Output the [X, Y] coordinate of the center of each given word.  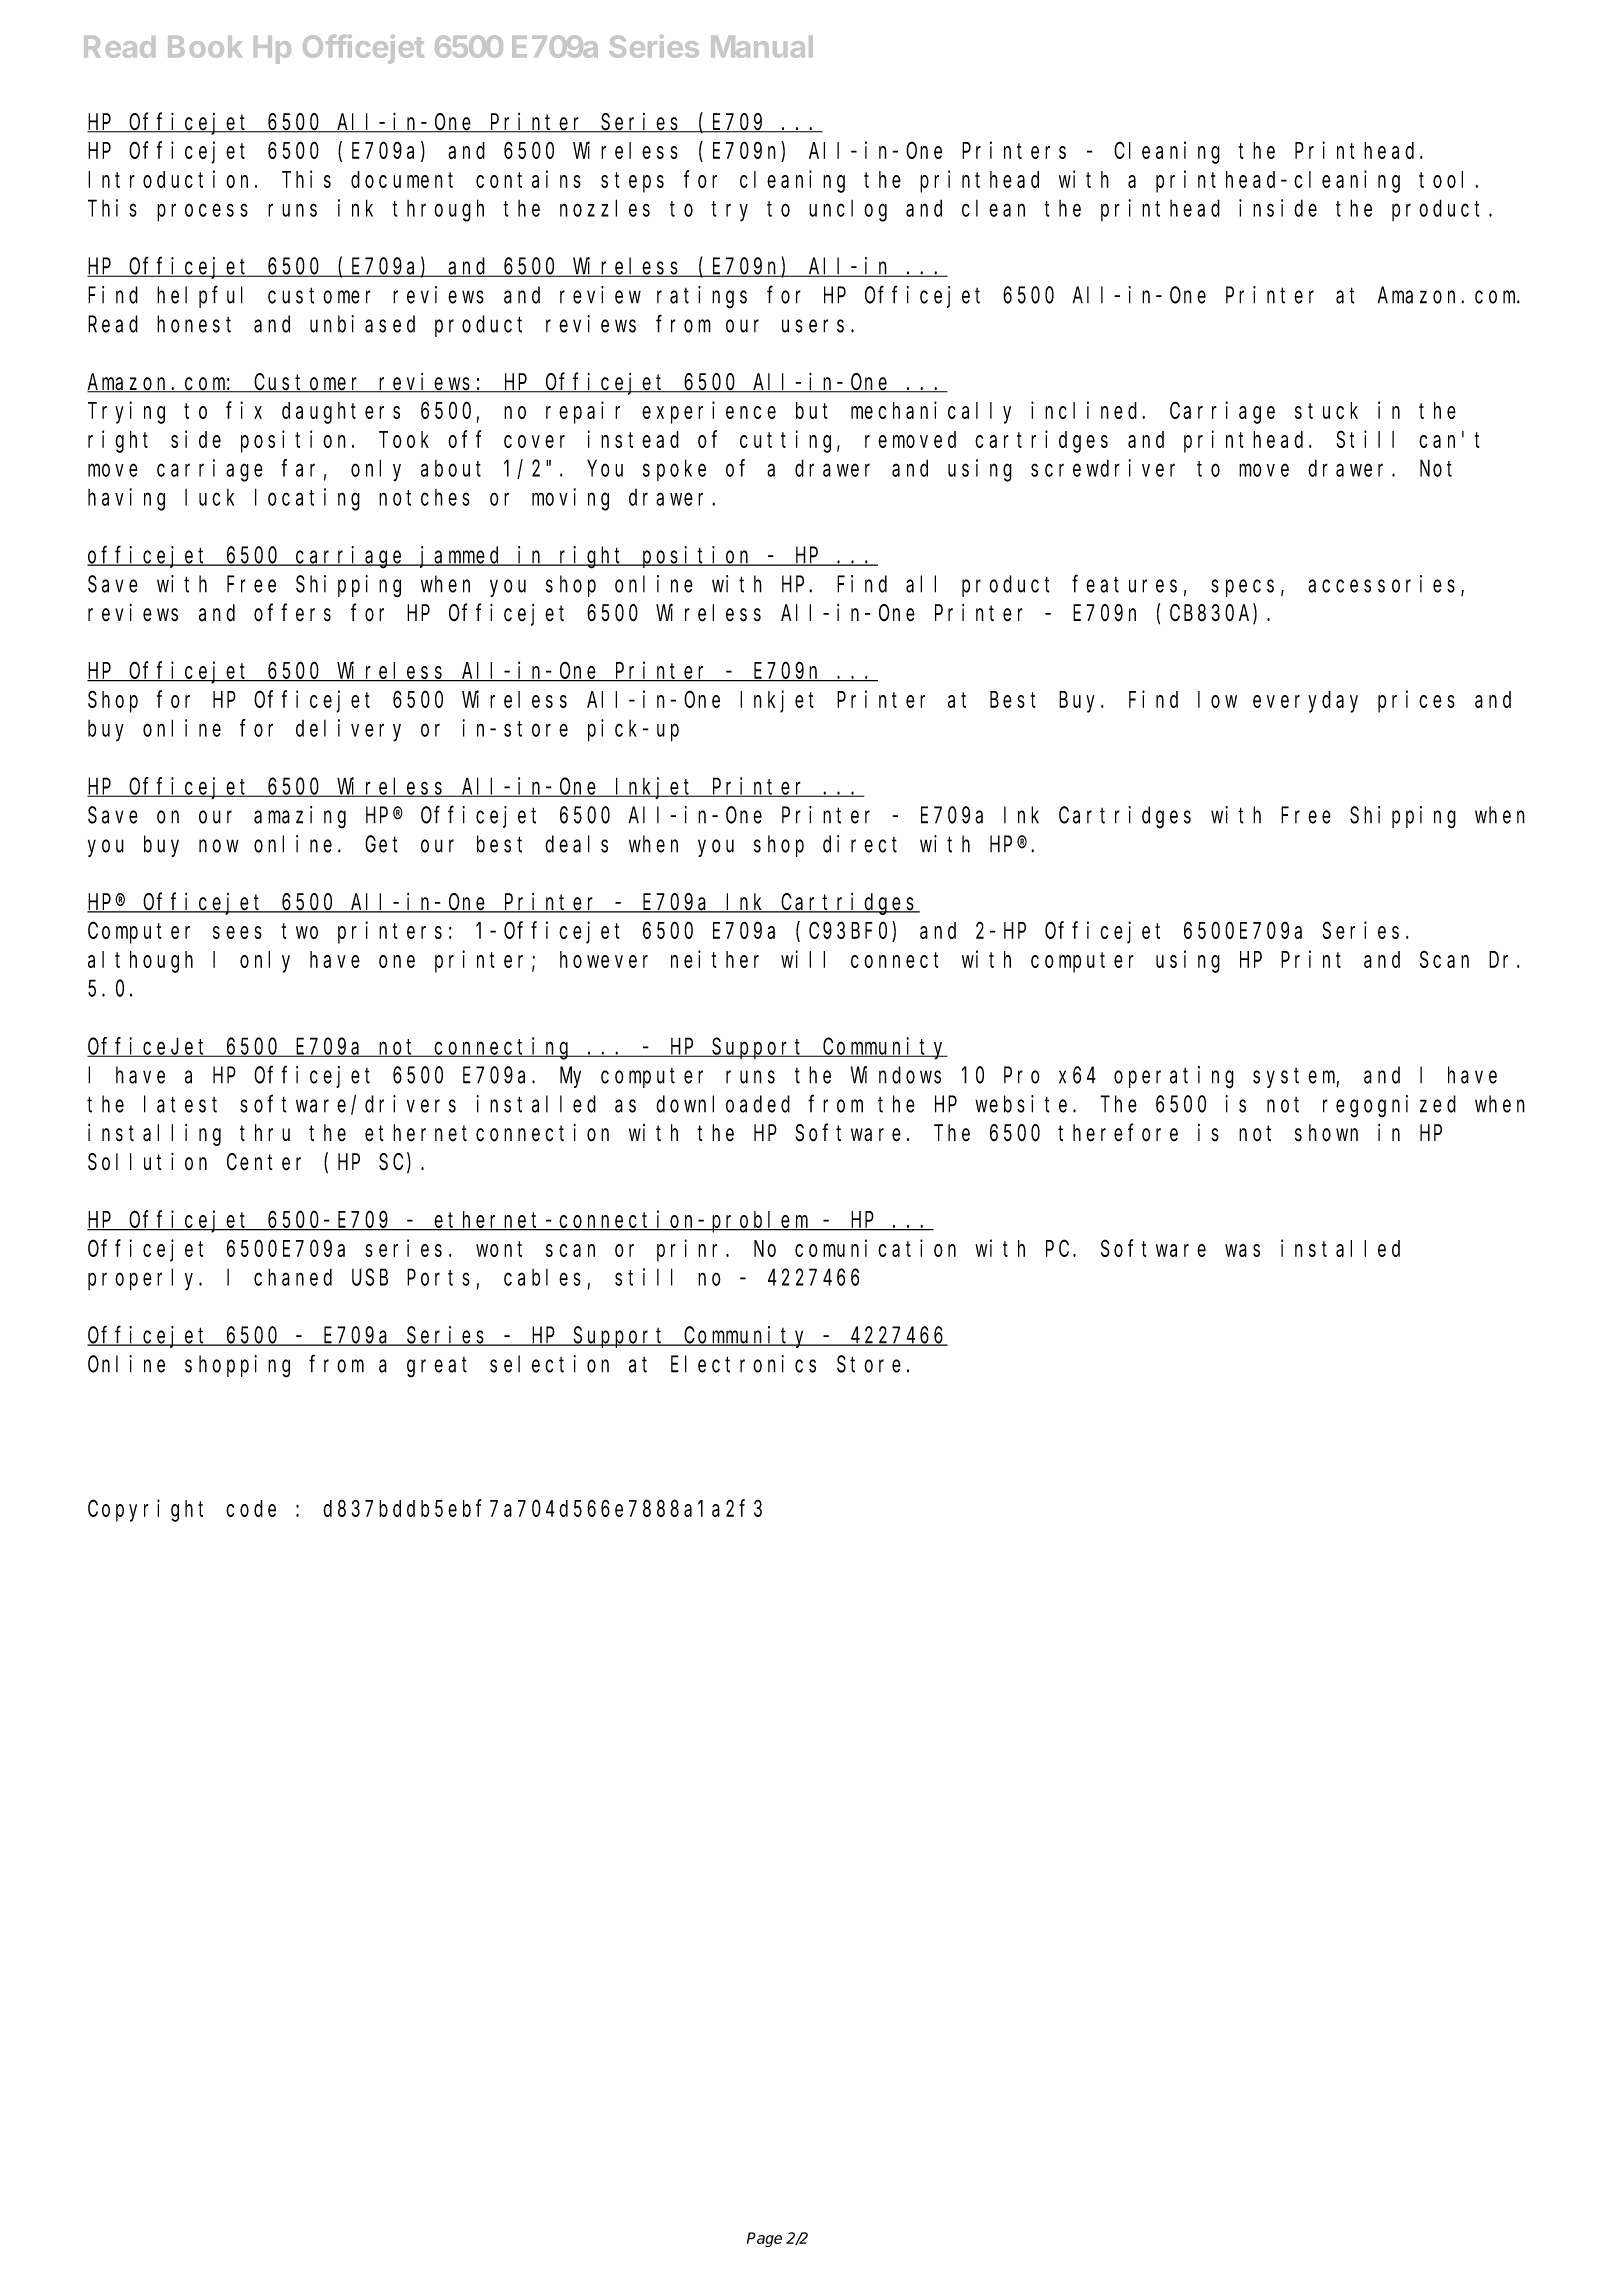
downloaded [723, 1104]
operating [1174, 1077]
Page [764, 2239]
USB [370, 1278]
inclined [1087, 410]
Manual [762, 47]
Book [205, 47]
